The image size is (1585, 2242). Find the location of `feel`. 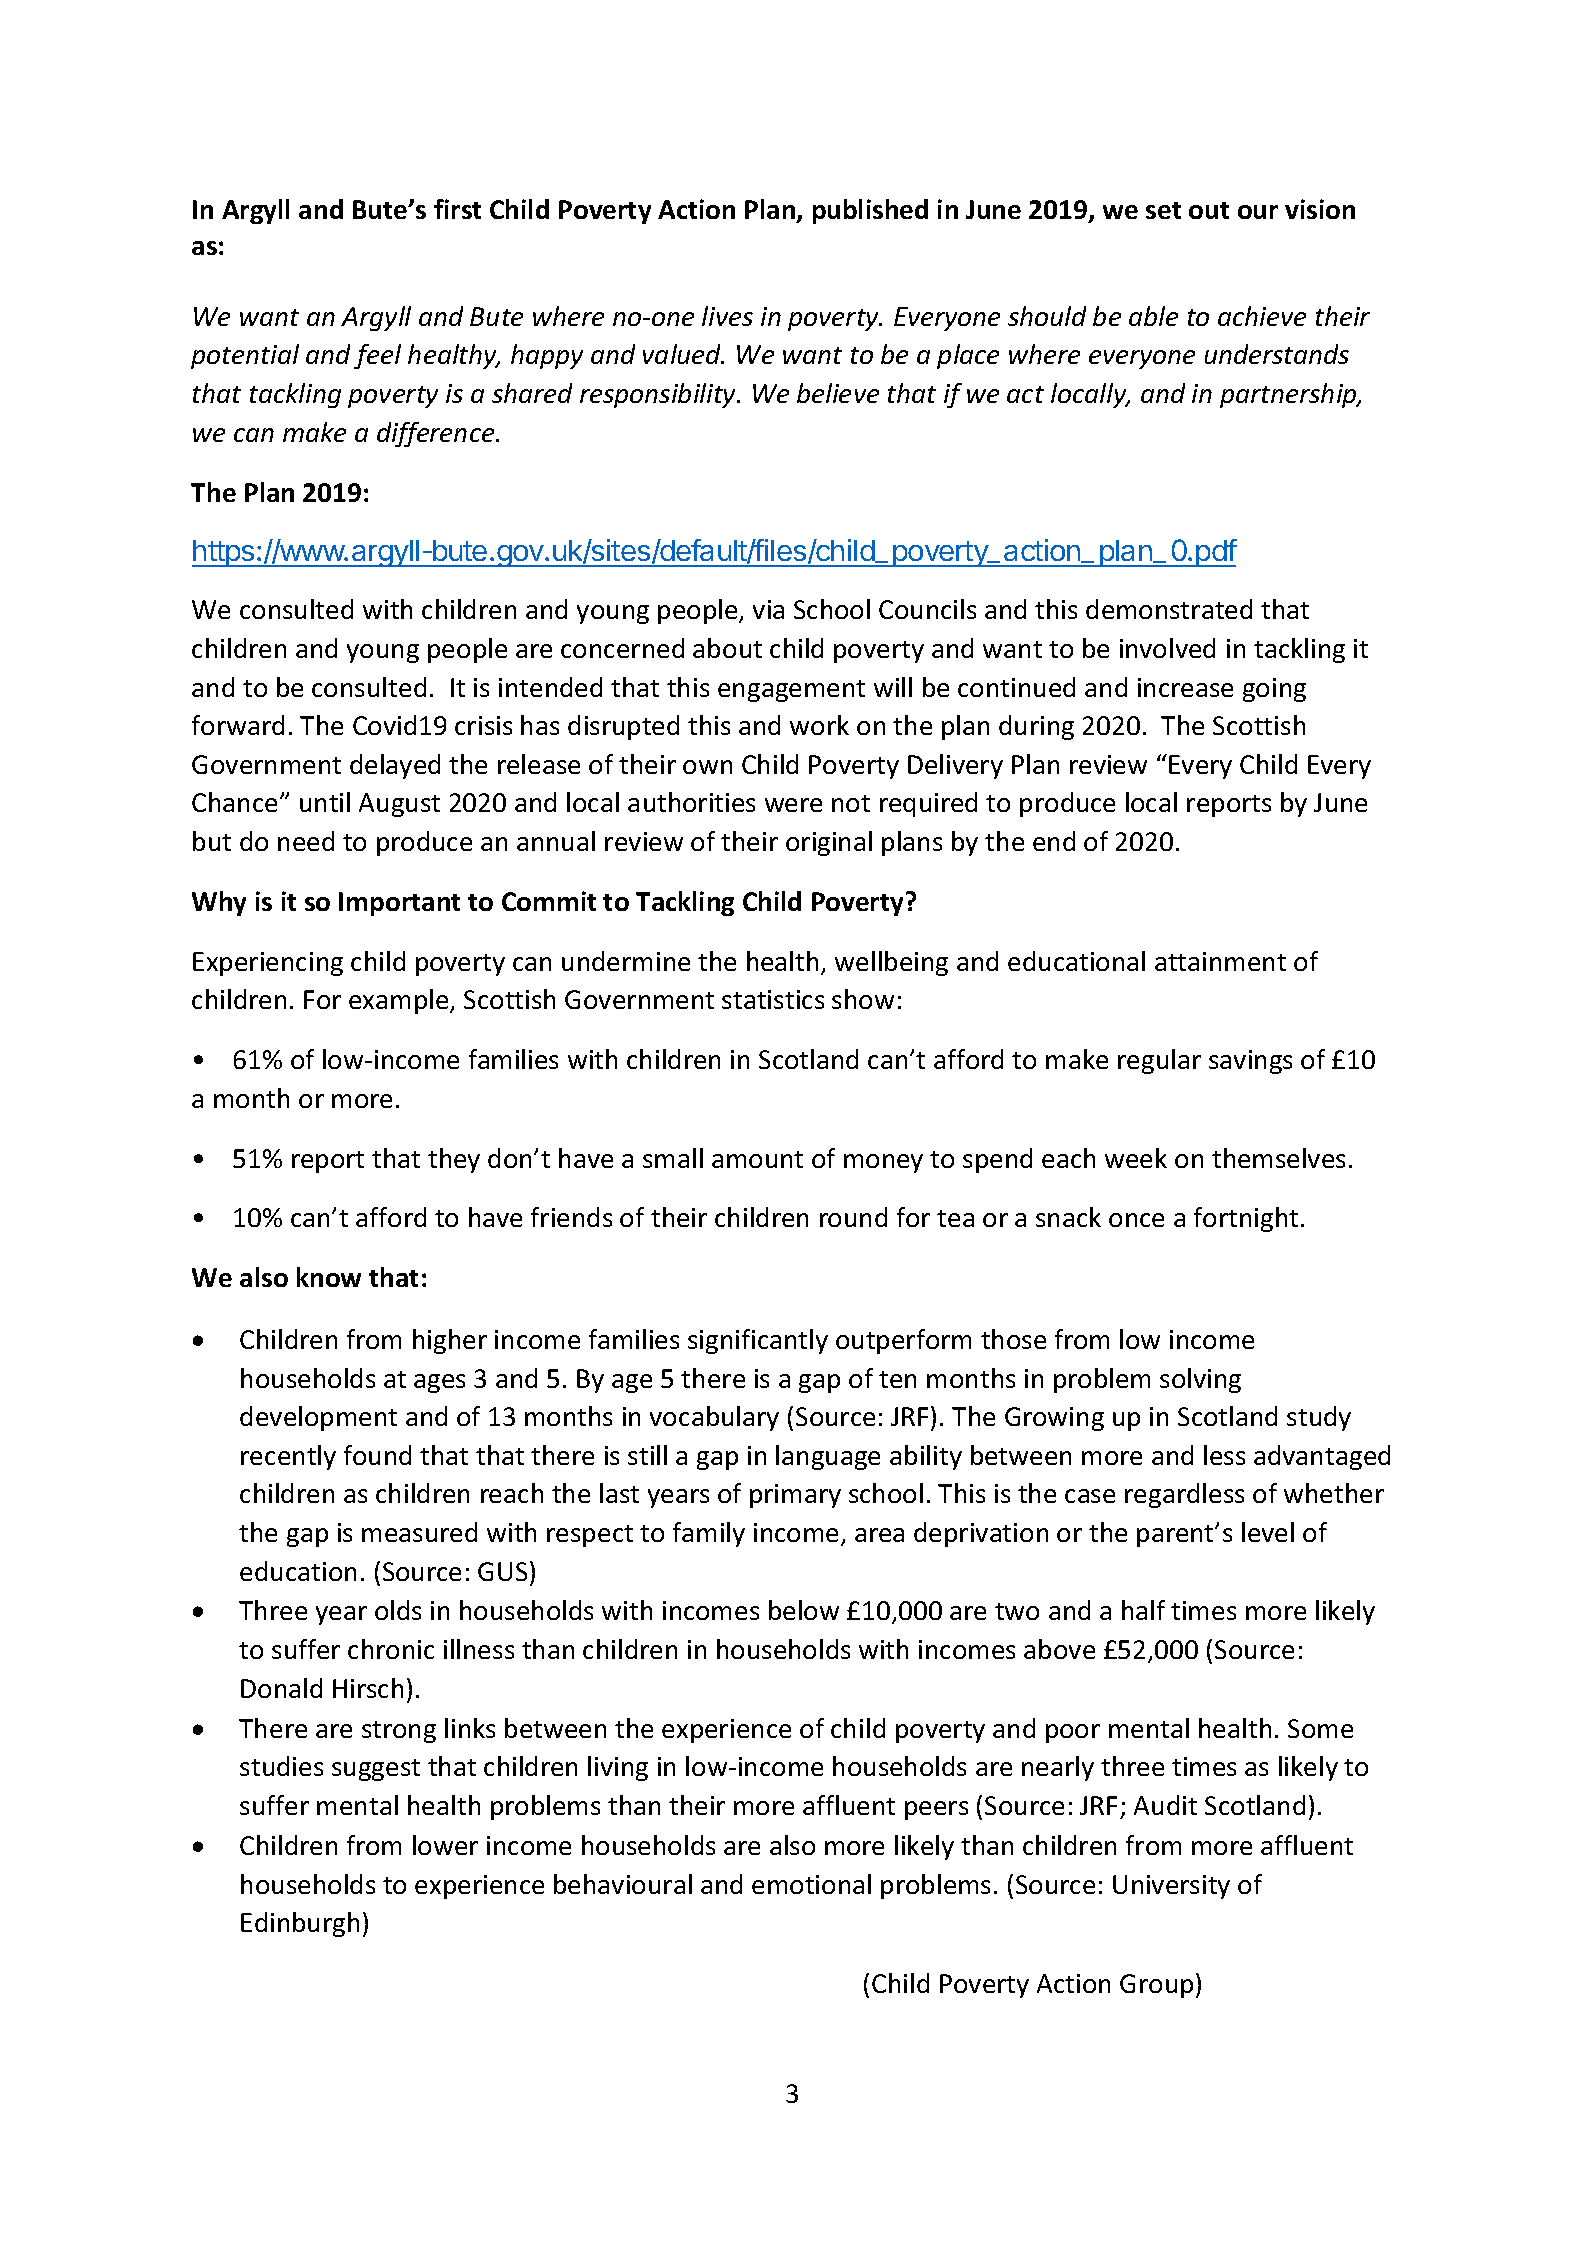

feel is located at coordinates (377, 356).
